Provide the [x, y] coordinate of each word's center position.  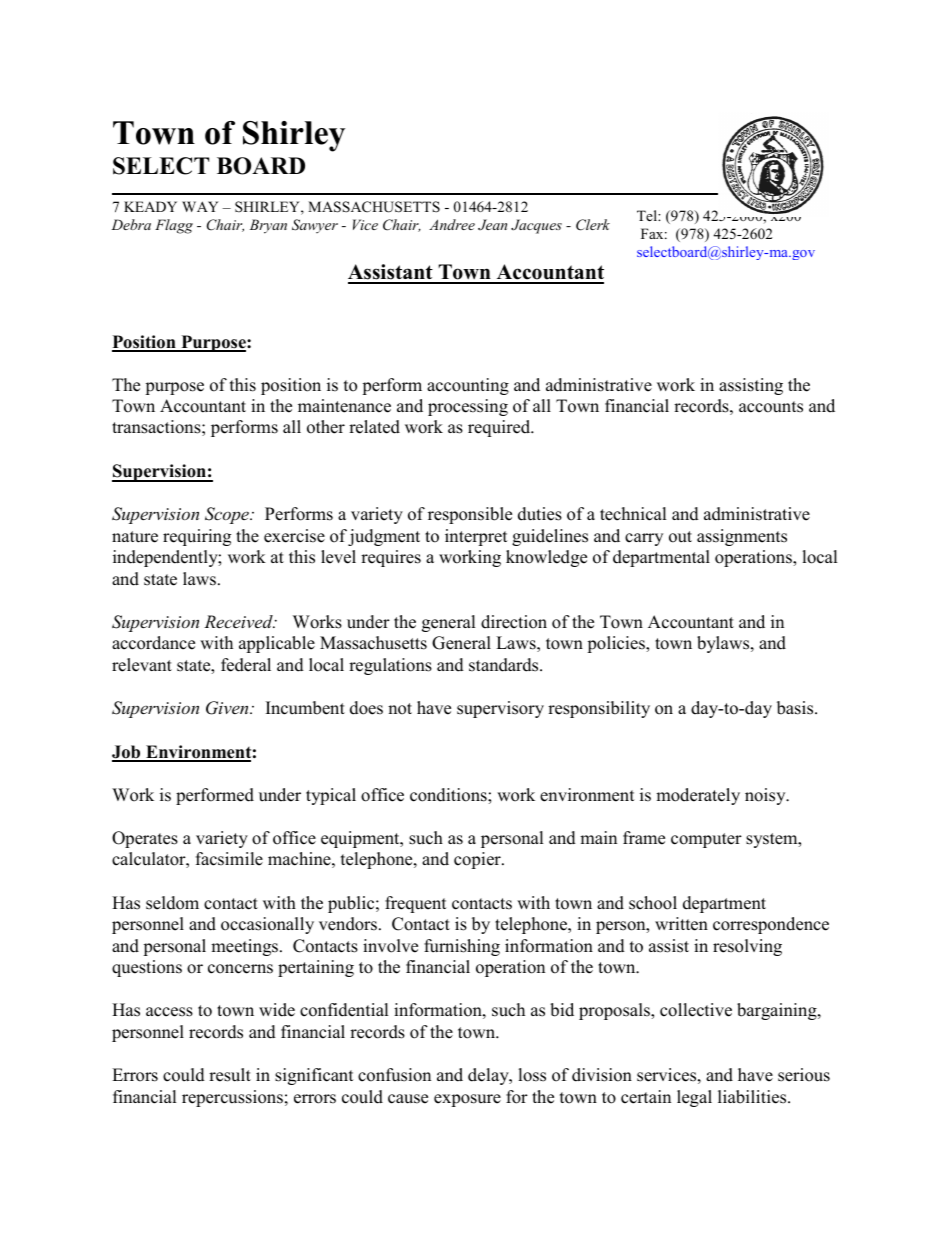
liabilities [753, 1097]
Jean [492, 224]
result [230, 1075]
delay [489, 1076]
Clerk [593, 225]
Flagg [174, 226]
